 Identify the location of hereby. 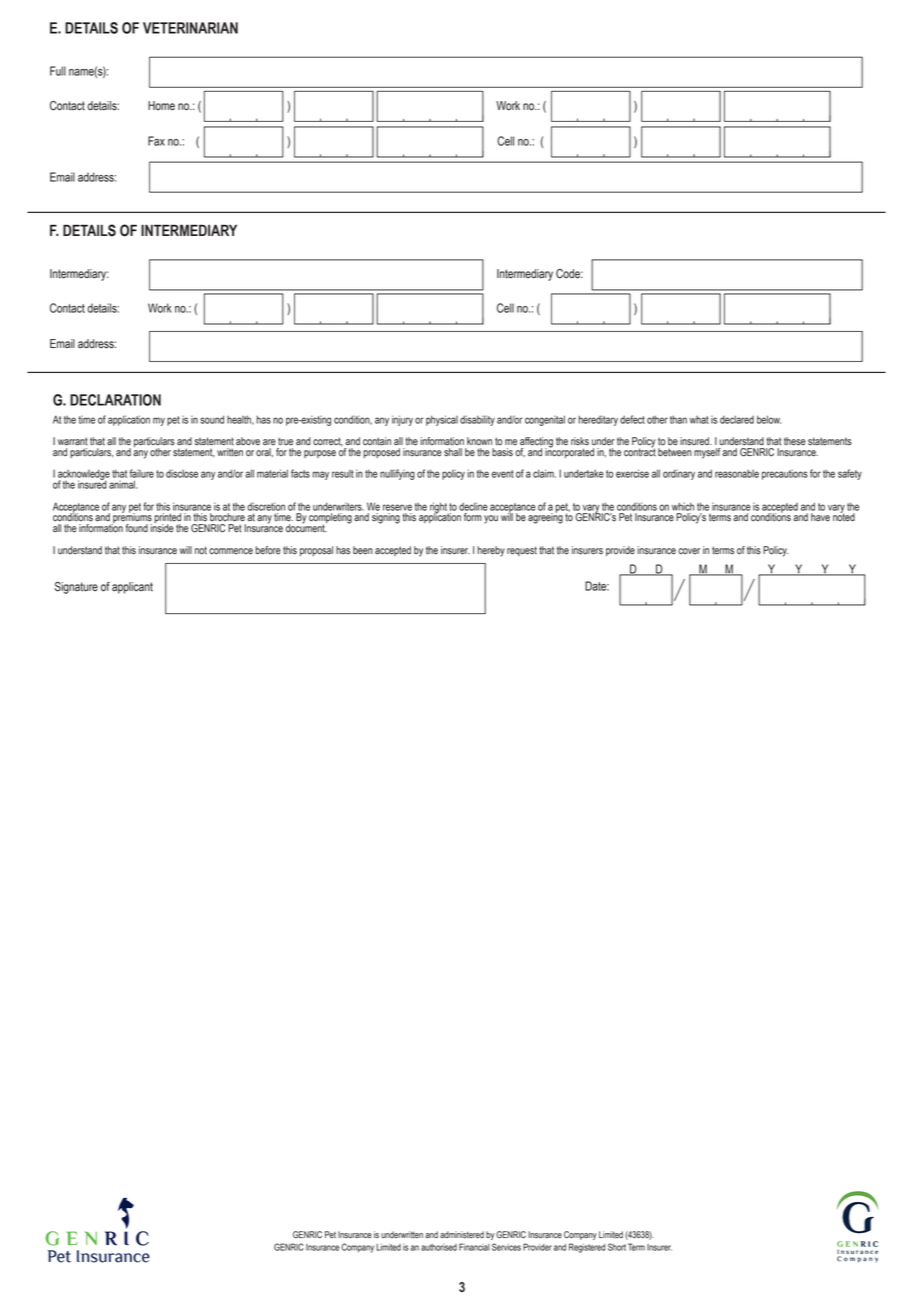
(491, 551).
